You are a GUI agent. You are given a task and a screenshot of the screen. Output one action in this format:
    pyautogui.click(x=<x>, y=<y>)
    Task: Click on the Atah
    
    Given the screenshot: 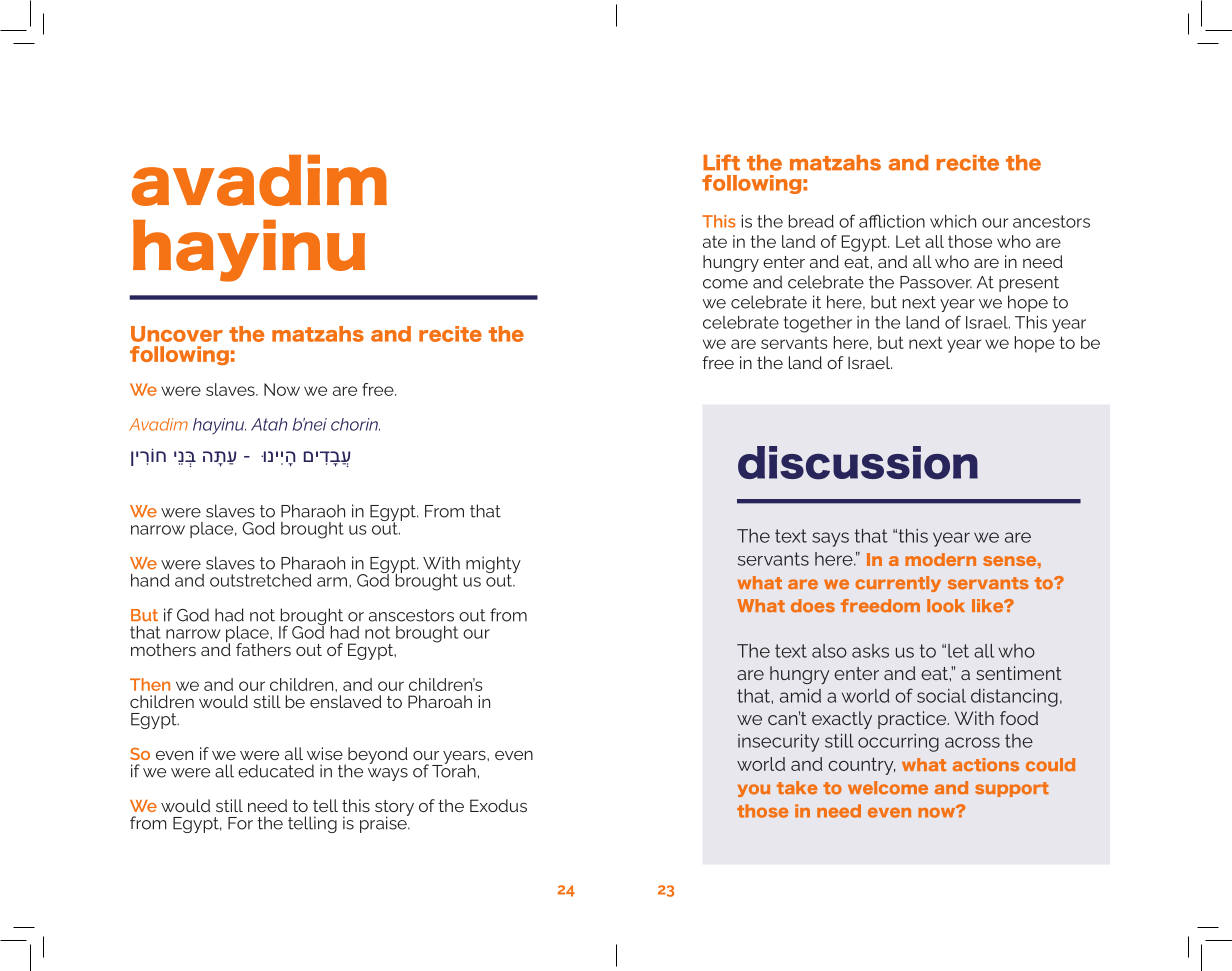 What is the action you would take?
    pyautogui.click(x=269, y=424)
